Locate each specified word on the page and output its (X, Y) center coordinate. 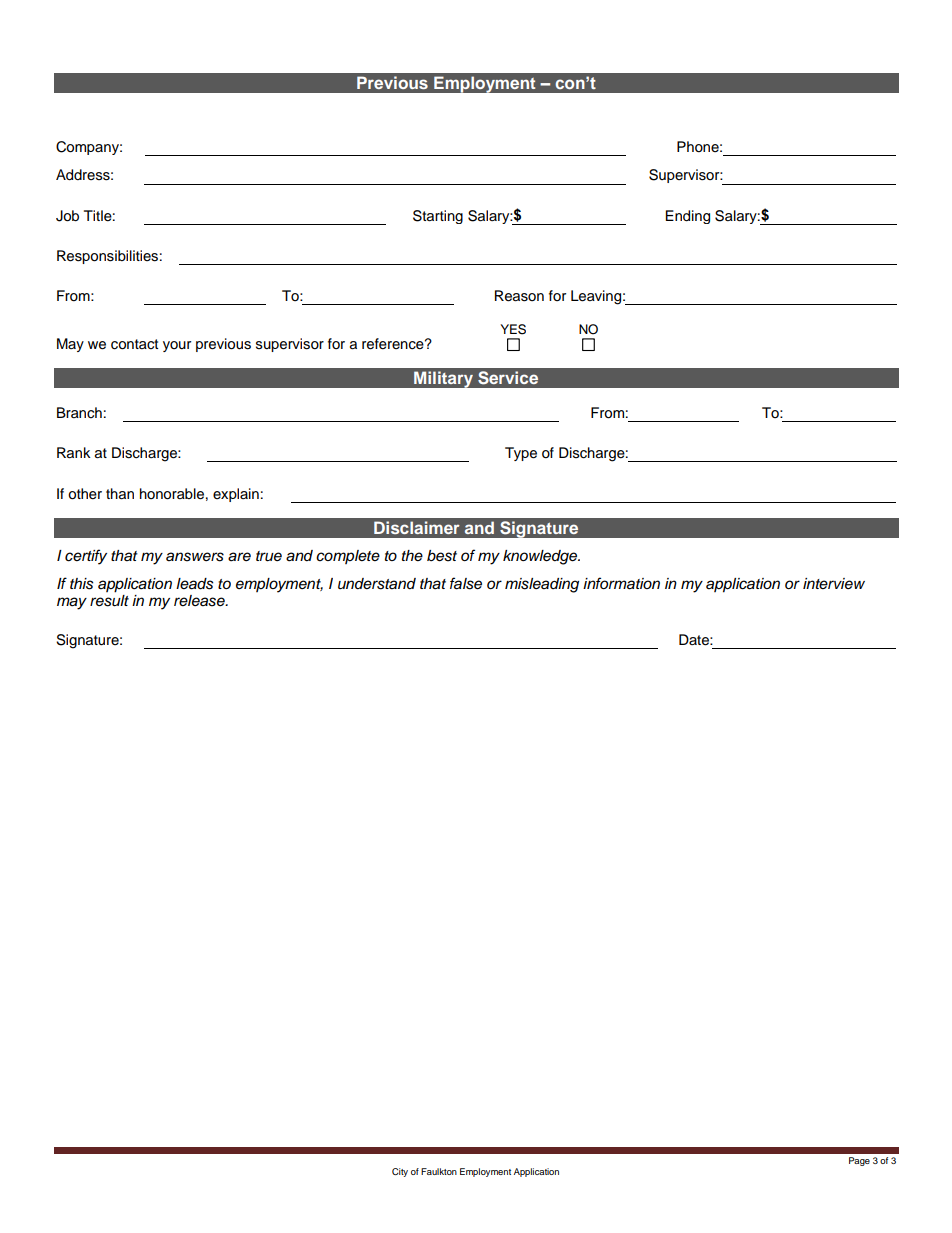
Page (859, 1161)
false (466, 583)
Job (67, 216)
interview (834, 583)
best (442, 556)
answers (195, 557)
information (621, 583)
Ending (688, 217)
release (200, 601)
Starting (438, 217)
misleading (542, 585)
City (400, 1172)
